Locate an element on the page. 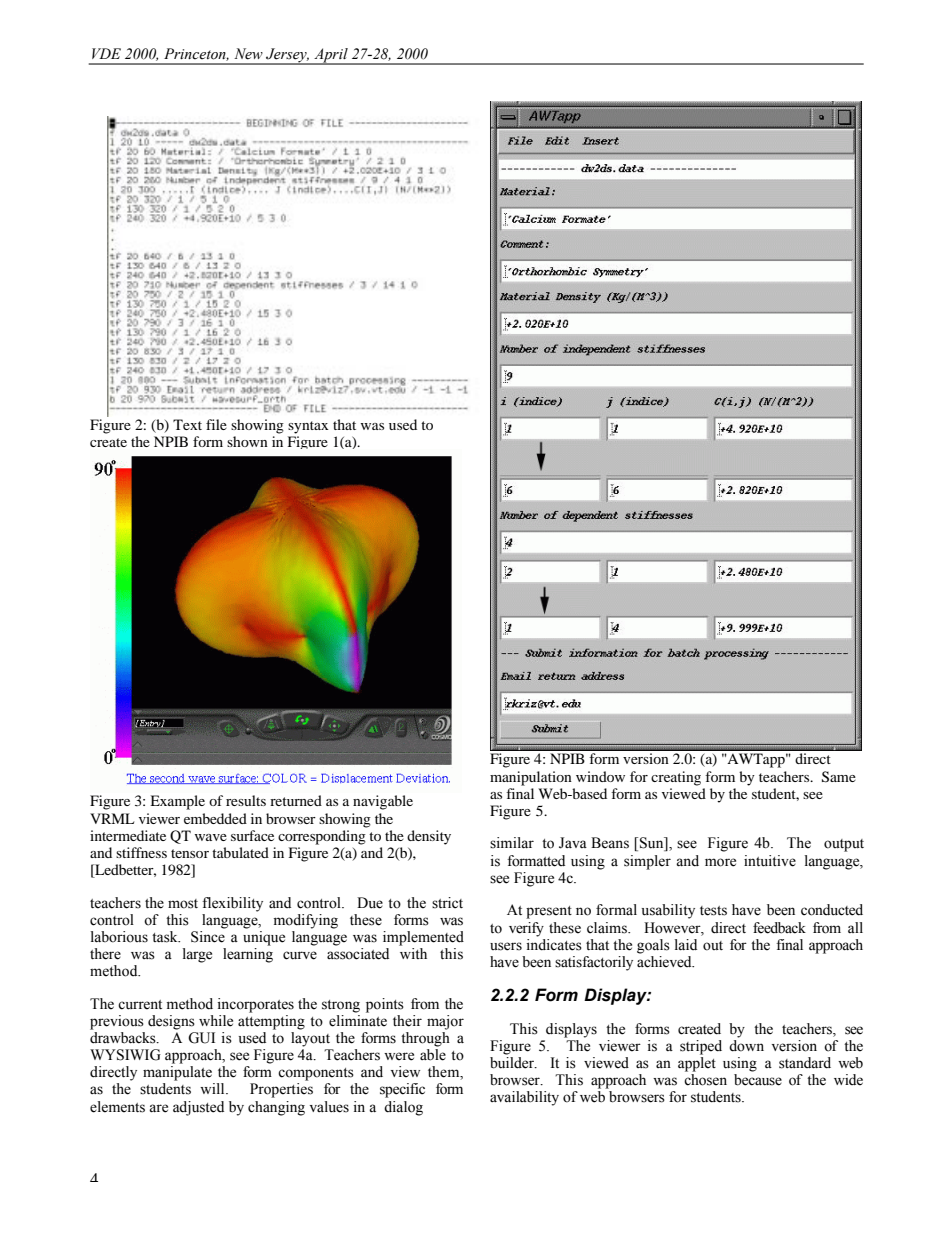  April is located at coordinates (331, 56).
